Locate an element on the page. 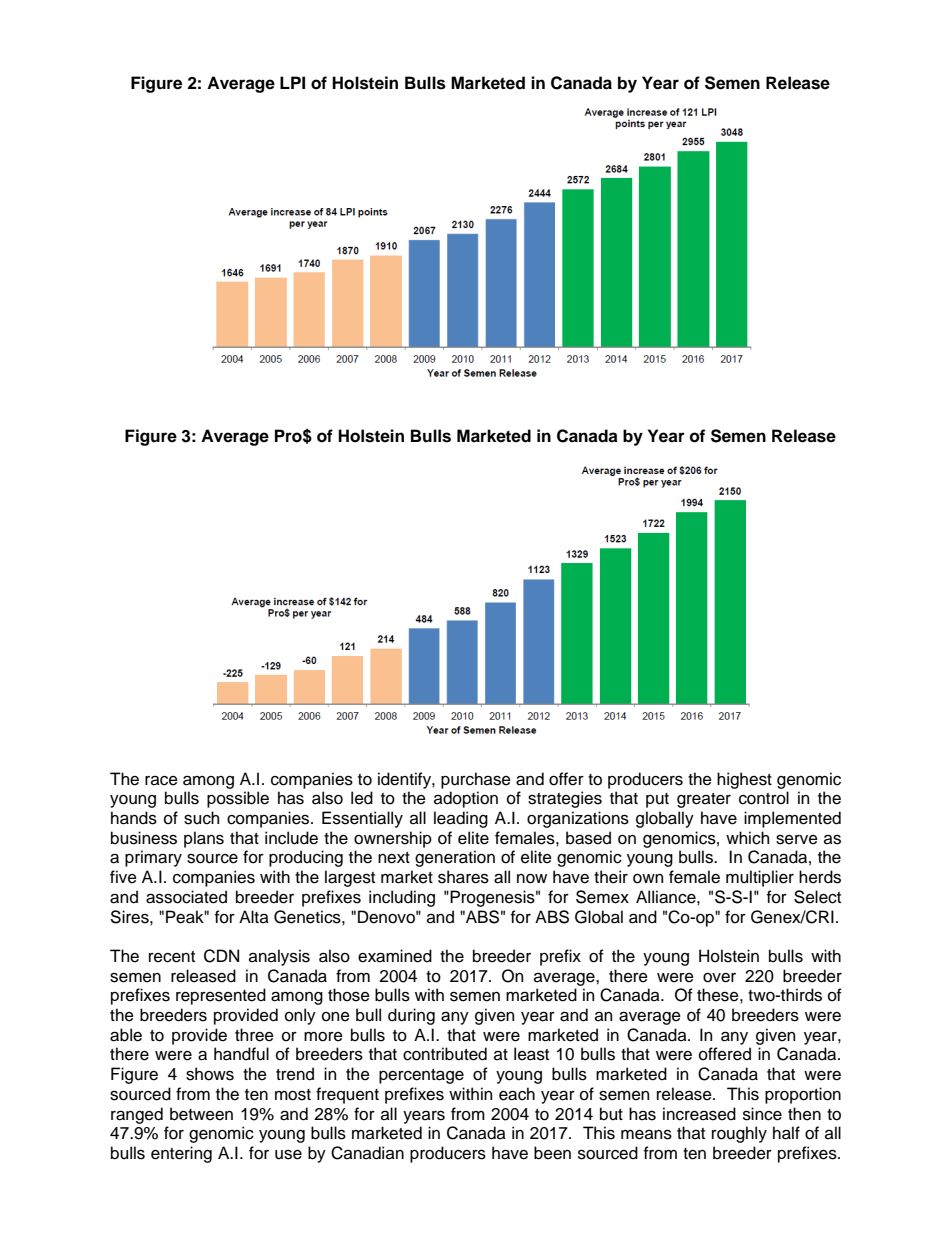 Image resolution: width=952 pixels, height=1233 pixels. between is located at coordinates (201, 1114).
